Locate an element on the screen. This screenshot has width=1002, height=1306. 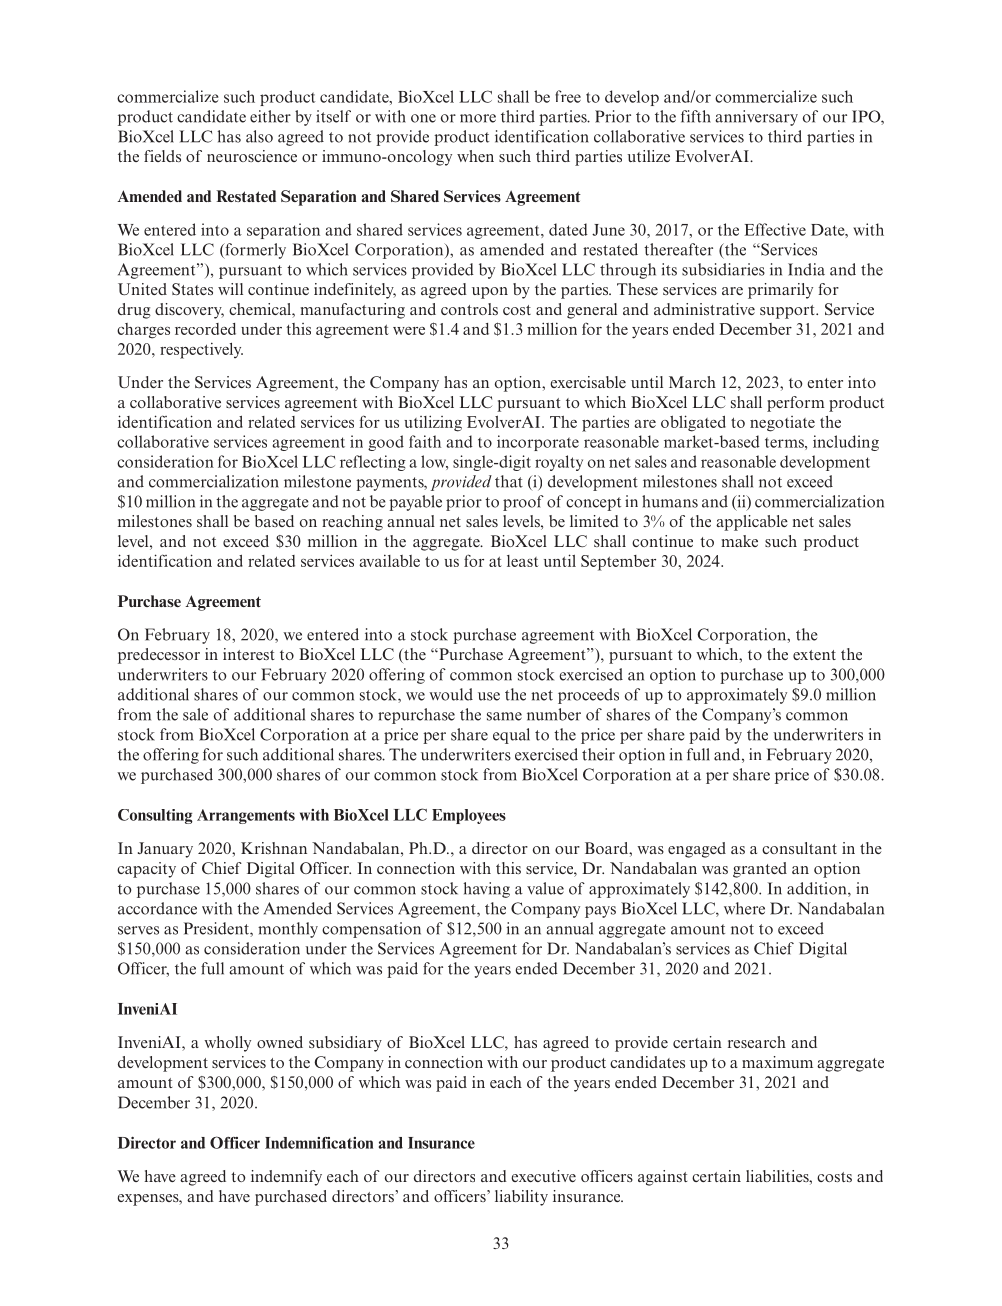
reflecting is located at coordinates (373, 463).
